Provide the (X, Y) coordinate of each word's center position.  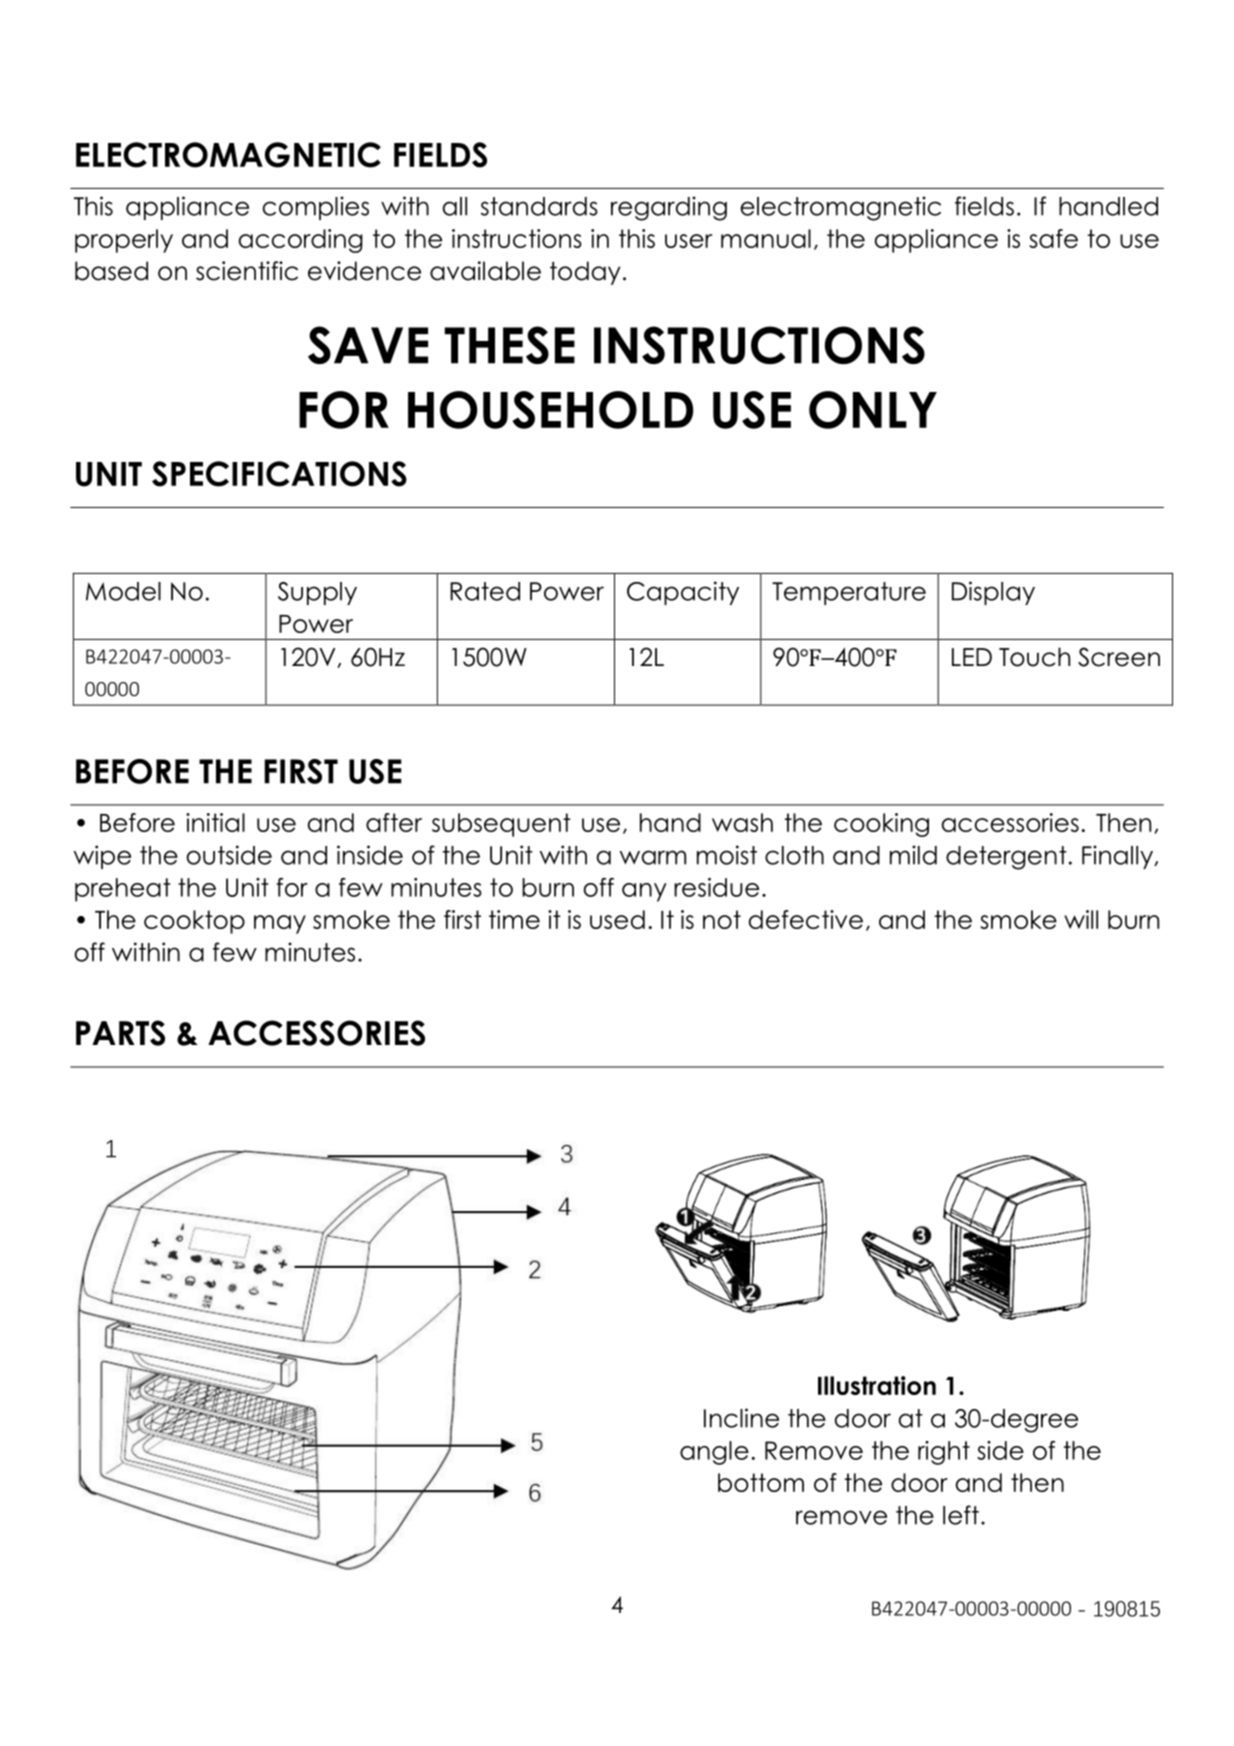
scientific (247, 271)
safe (1053, 238)
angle (714, 1453)
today (585, 273)
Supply (317, 593)
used (617, 919)
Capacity (683, 593)
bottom (761, 1482)
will (1081, 919)
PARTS (120, 1033)
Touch (1034, 657)
